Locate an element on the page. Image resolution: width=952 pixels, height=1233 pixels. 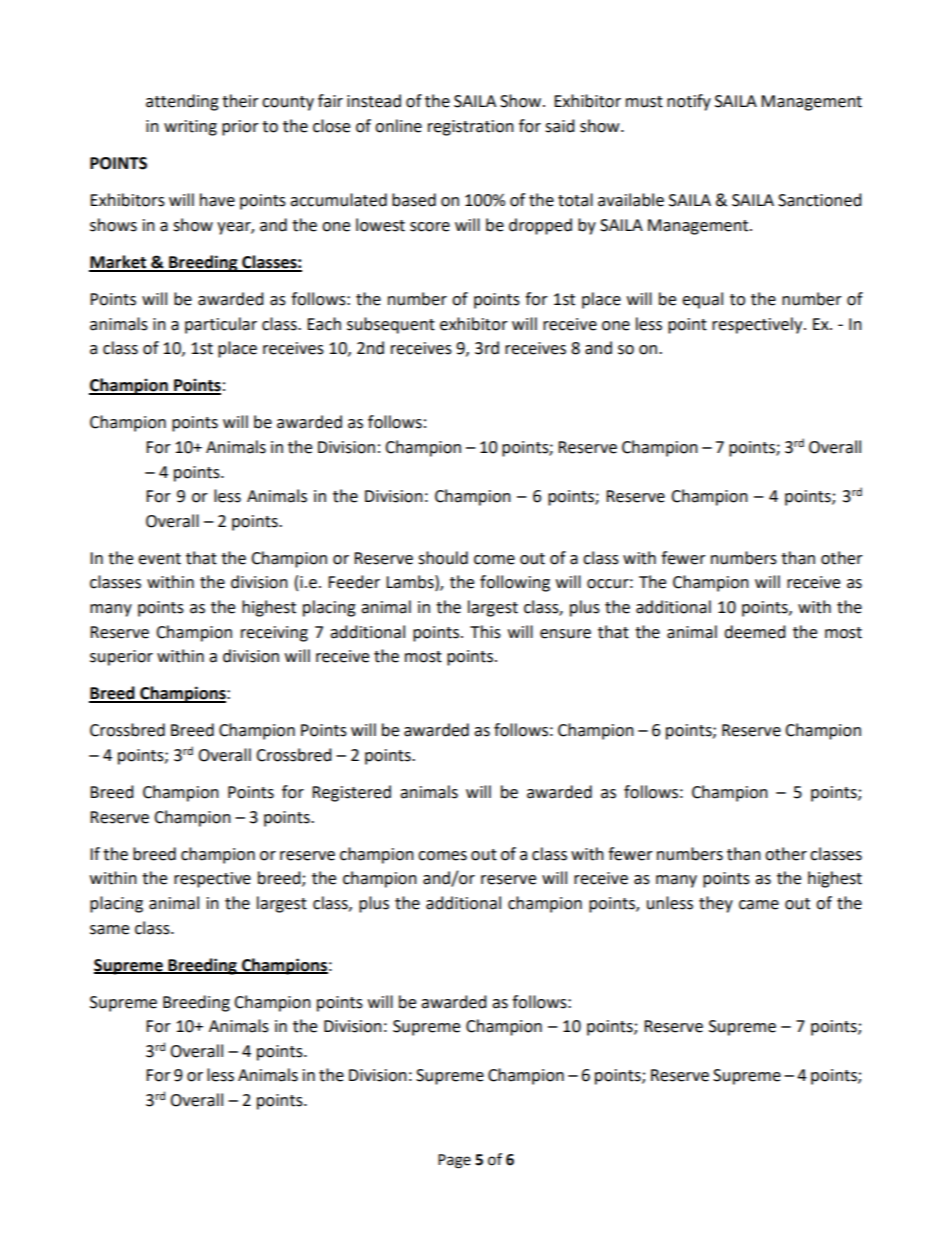
deemed is located at coordinates (755, 632).
